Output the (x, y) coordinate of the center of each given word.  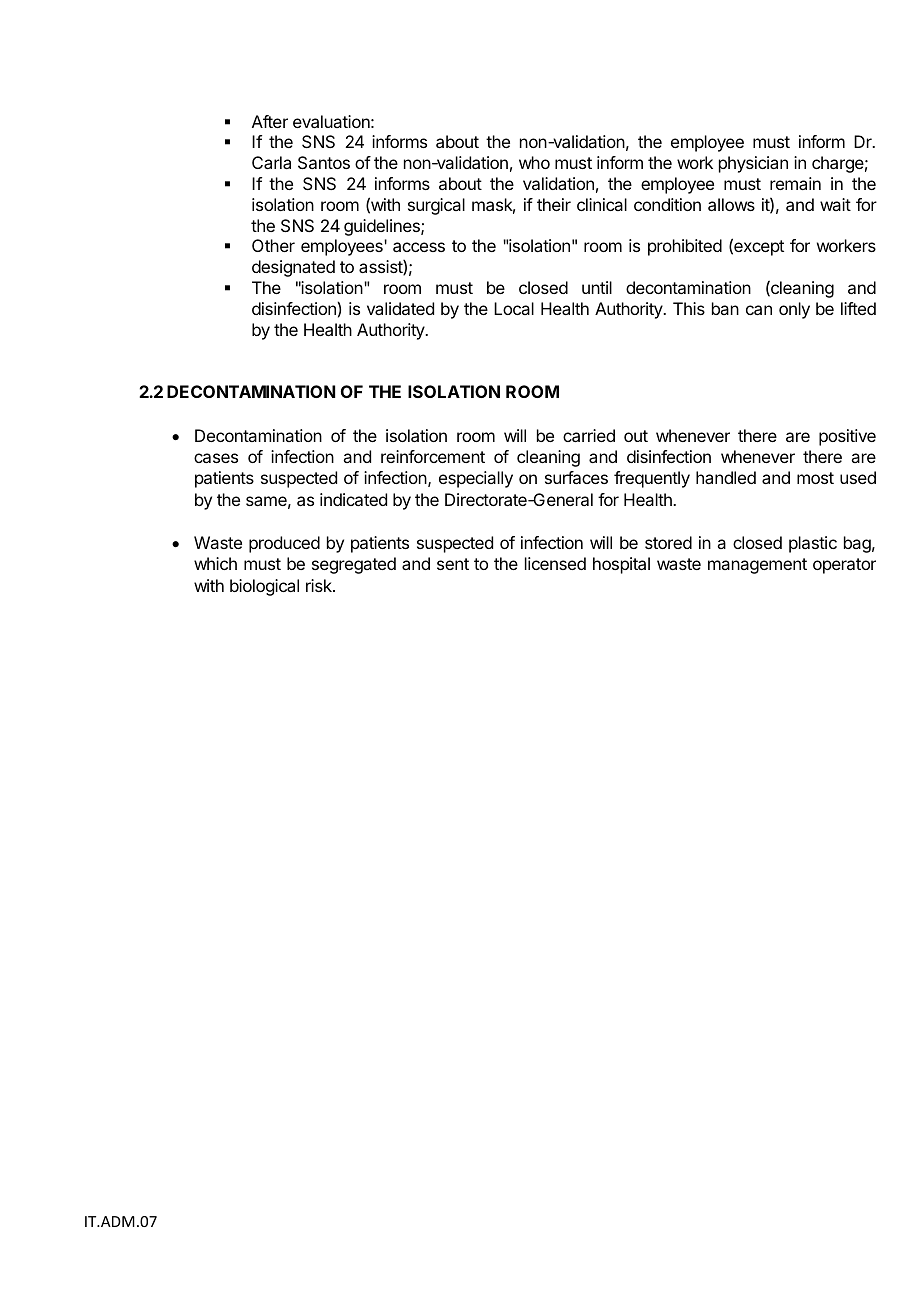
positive (847, 437)
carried (589, 435)
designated (293, 268)
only (794, 310)
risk (320, 585)
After (270, 121)
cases (216, 458)
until (597, 287)
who (534, 162)
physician (753, 164)
